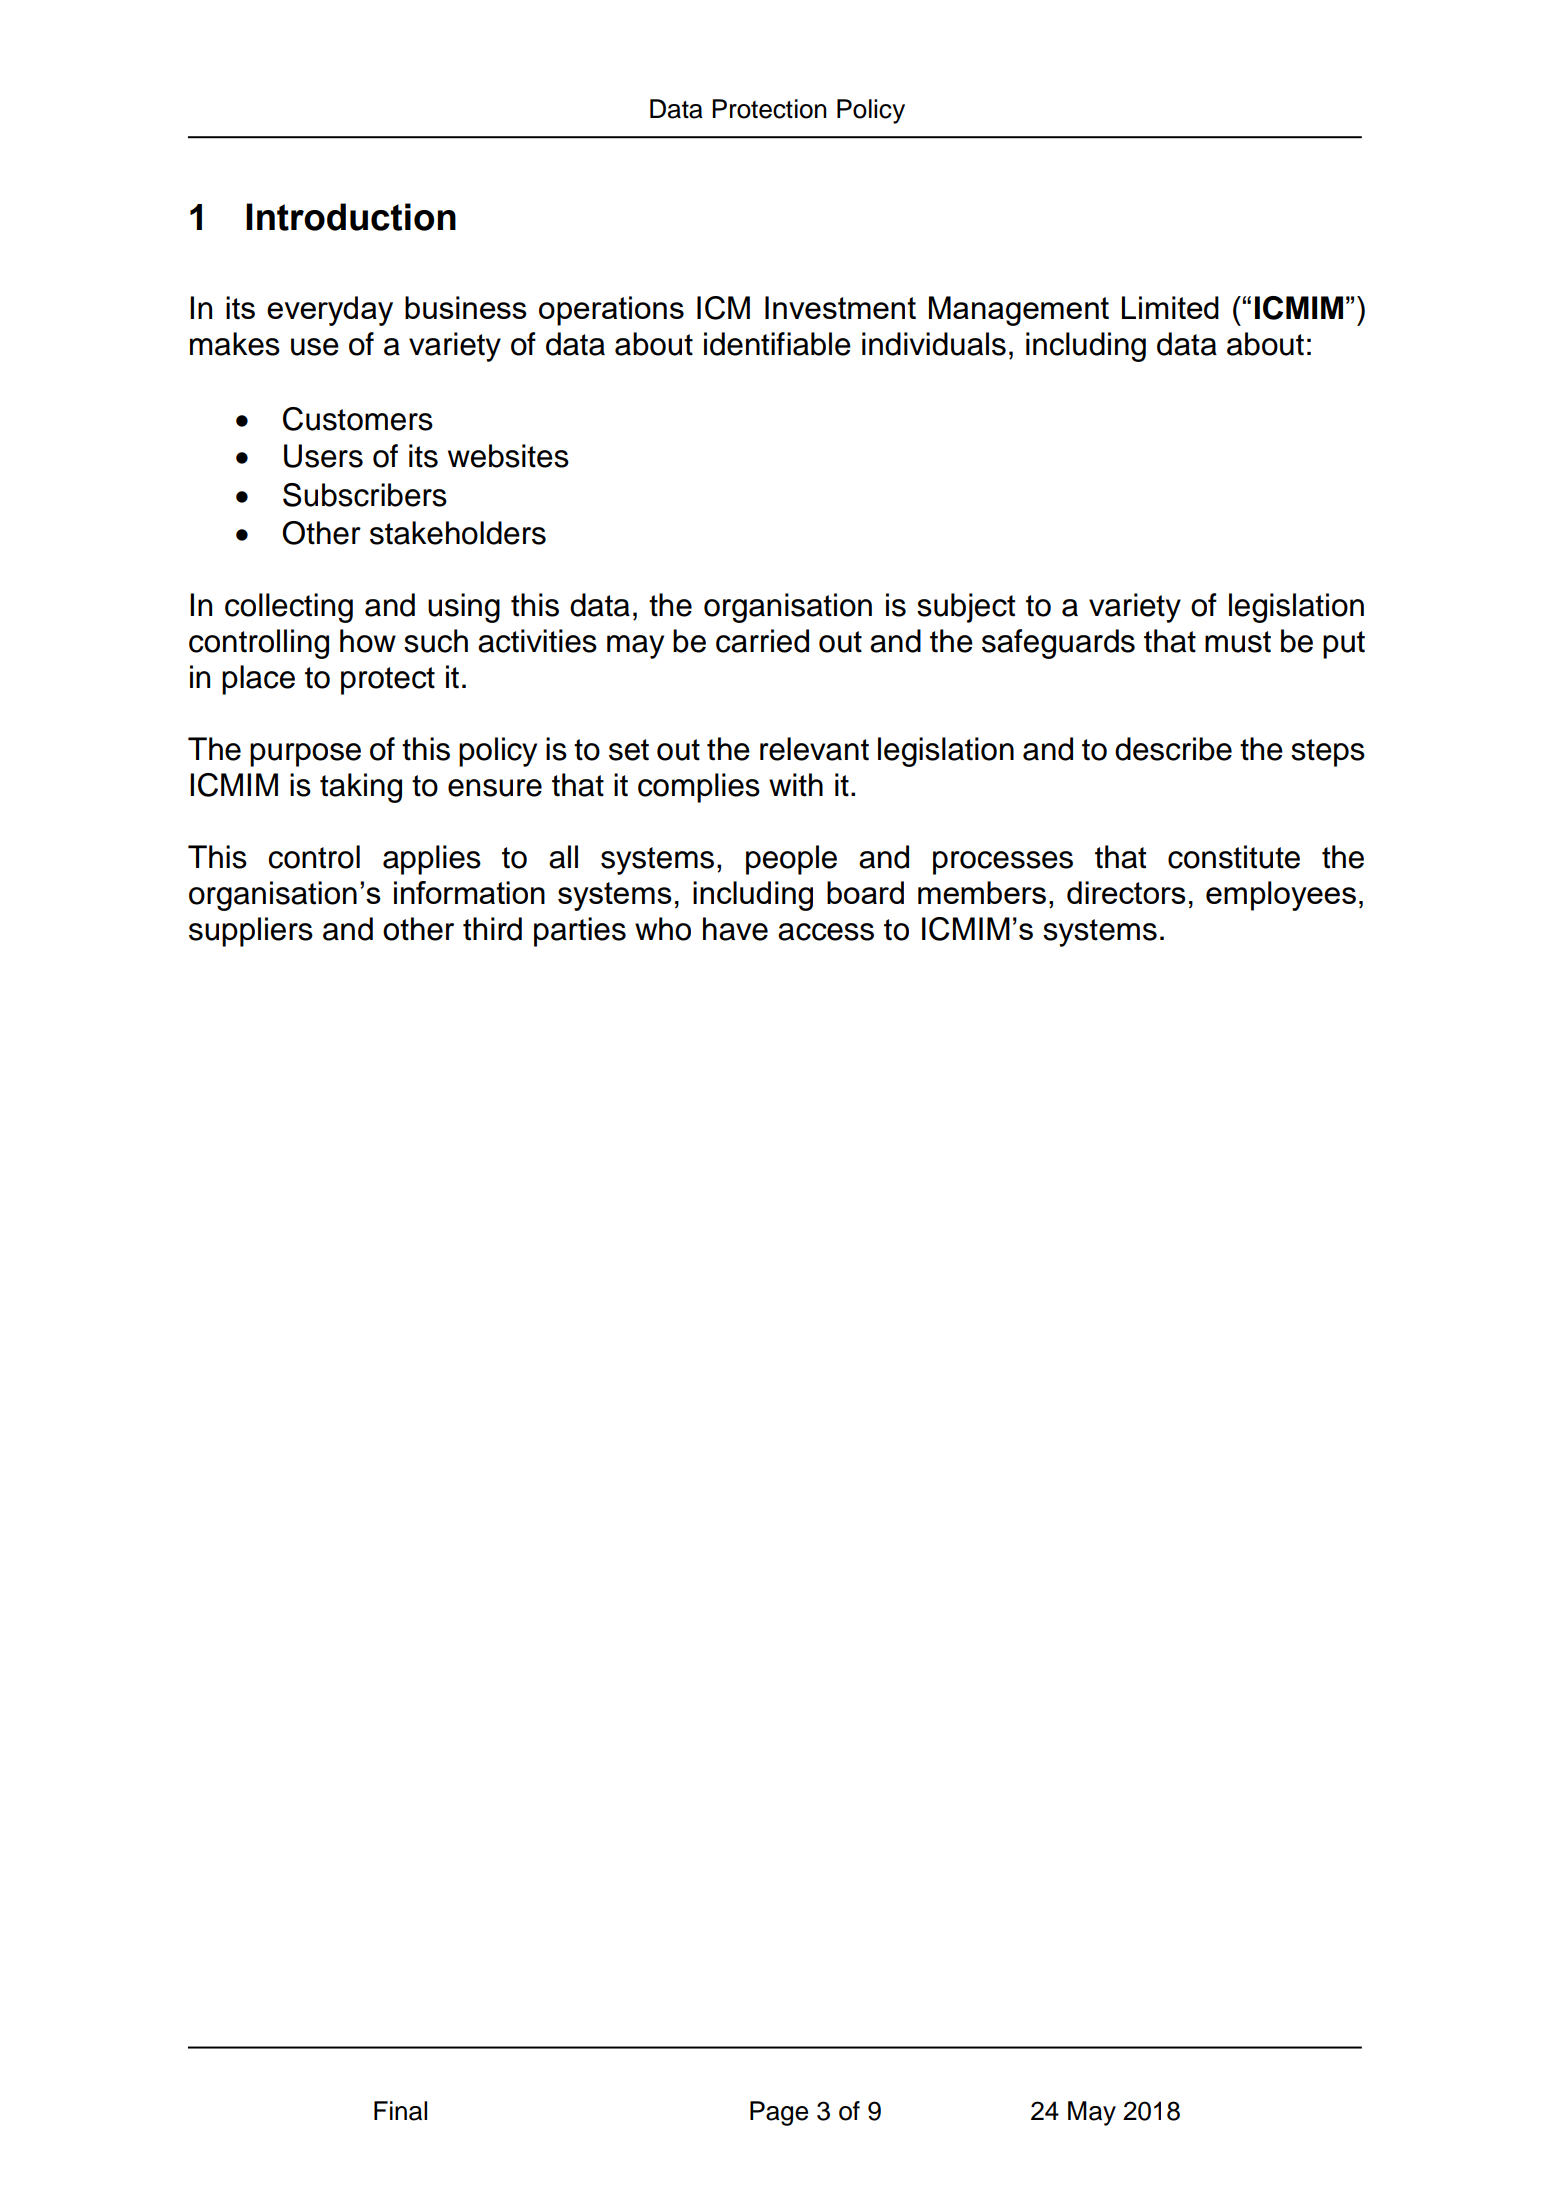 Image resolution: width=1554 pixels, height=2198 pixels. I want to click on access, so click(826, 932).
